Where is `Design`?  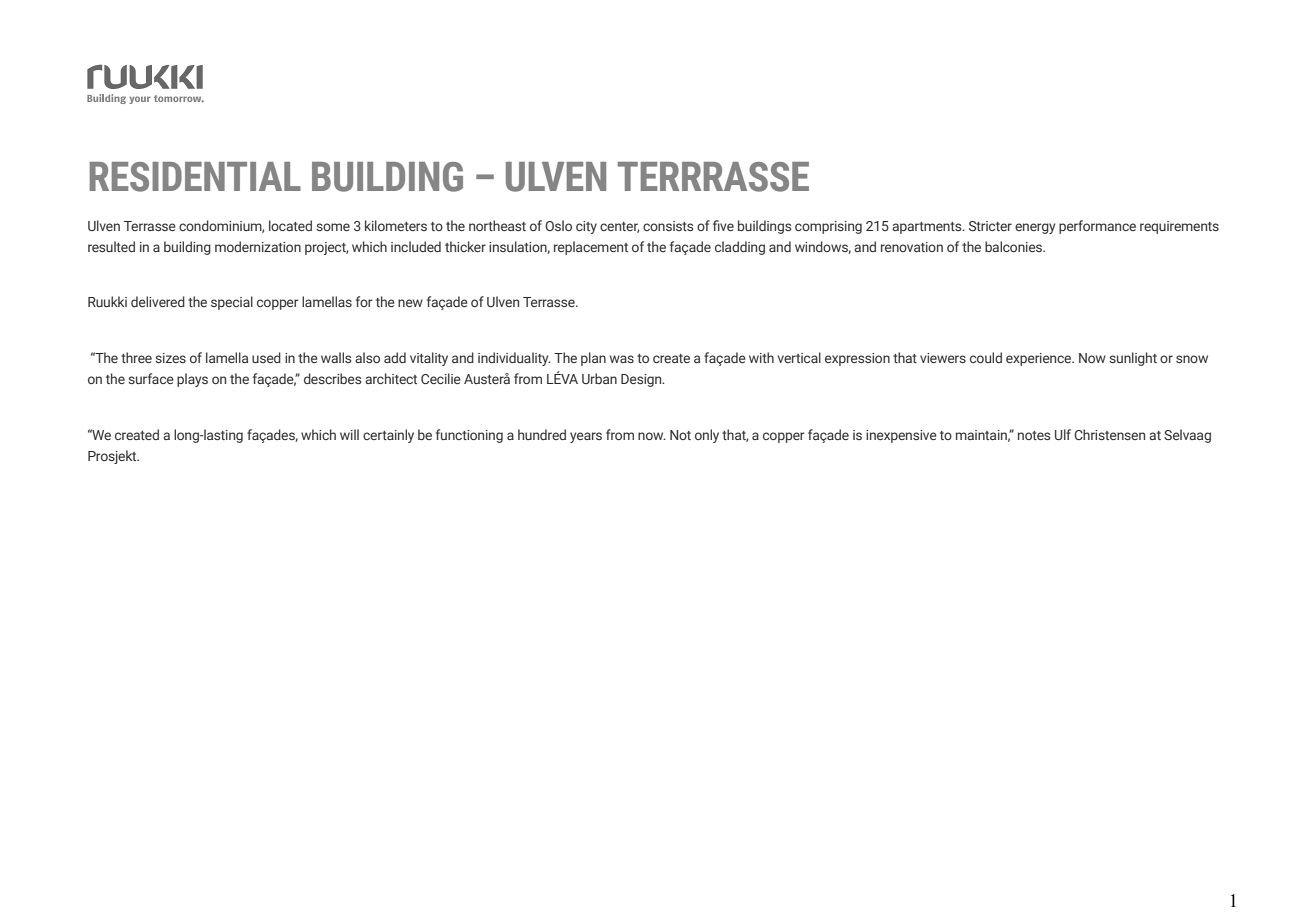
Design is located at coordinates (642, 380).
